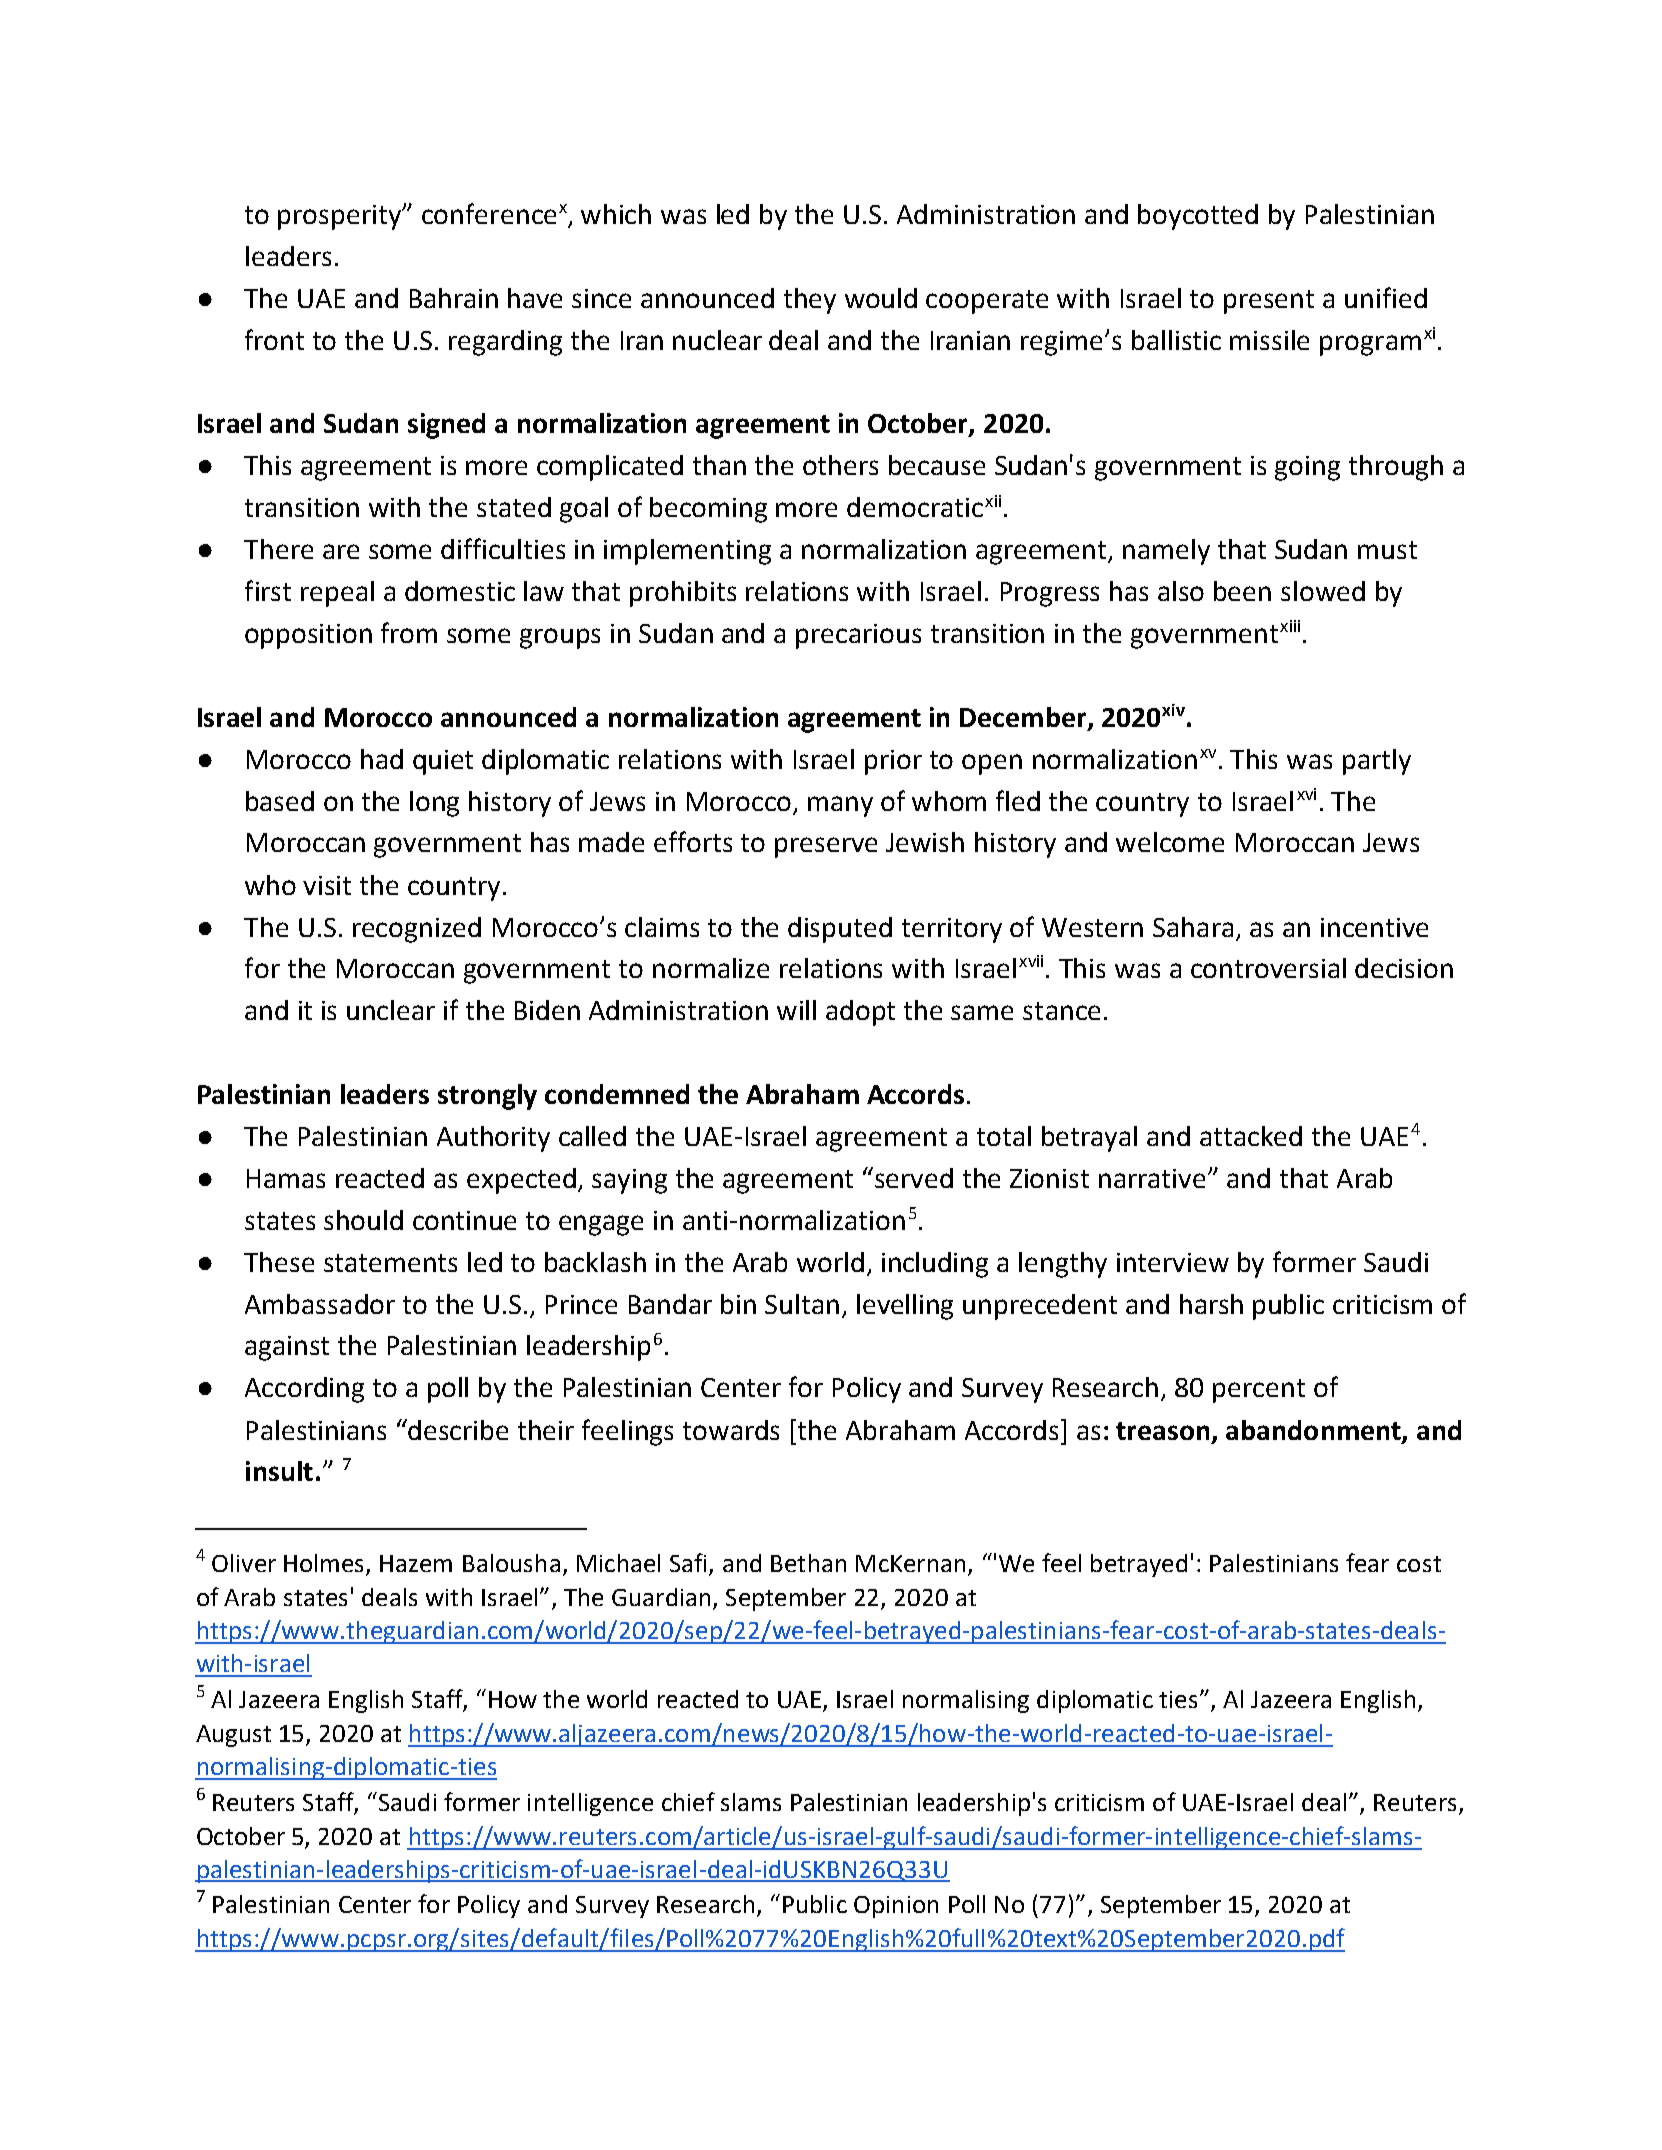  I want to click on had, so click(382, 759).
